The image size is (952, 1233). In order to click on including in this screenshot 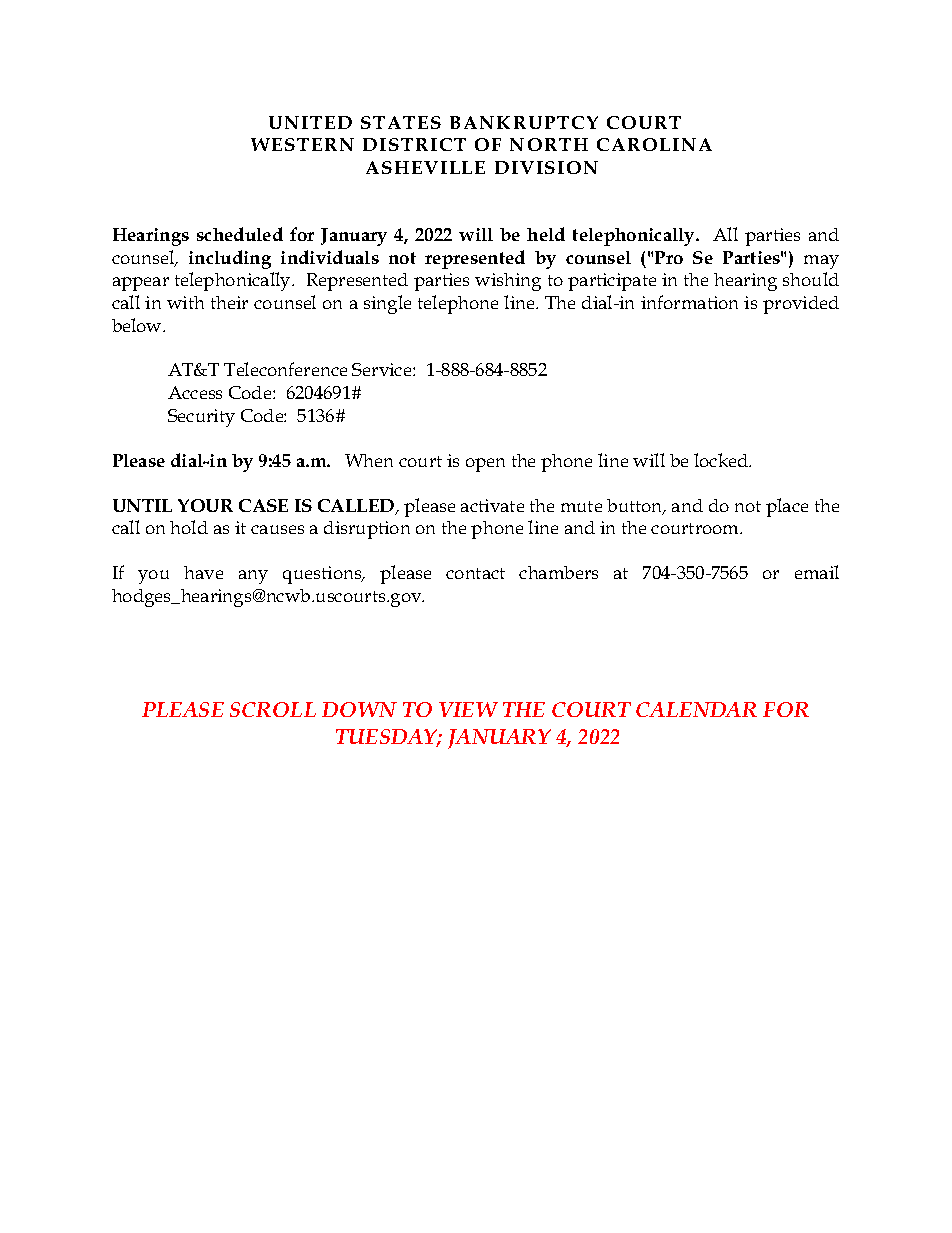, I will do `click(230, 259)`.
